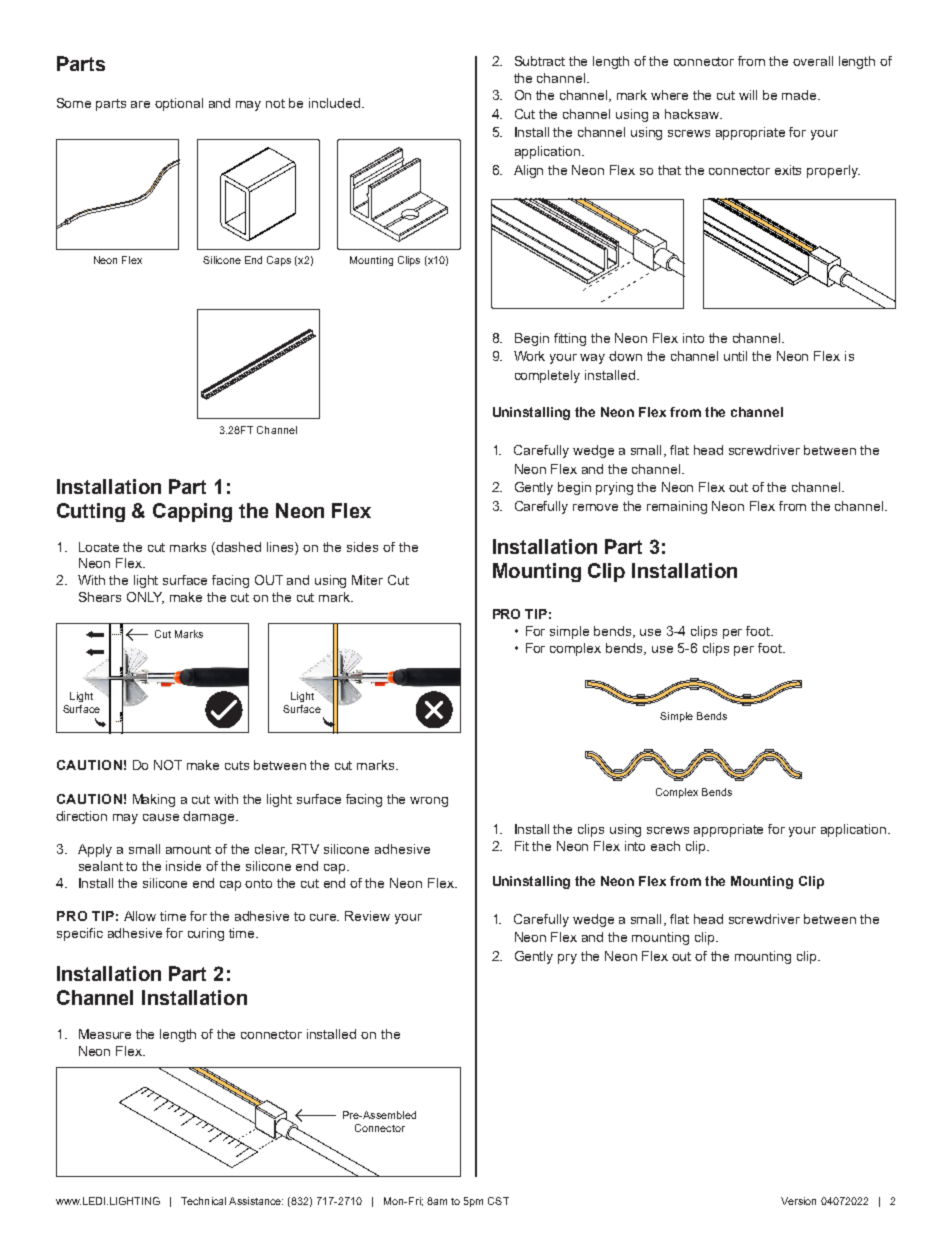 The image size is (952, 1233). What do you see at coordinates (735, 356) in the page?
I see `until` at bounding box center [735, 356].
